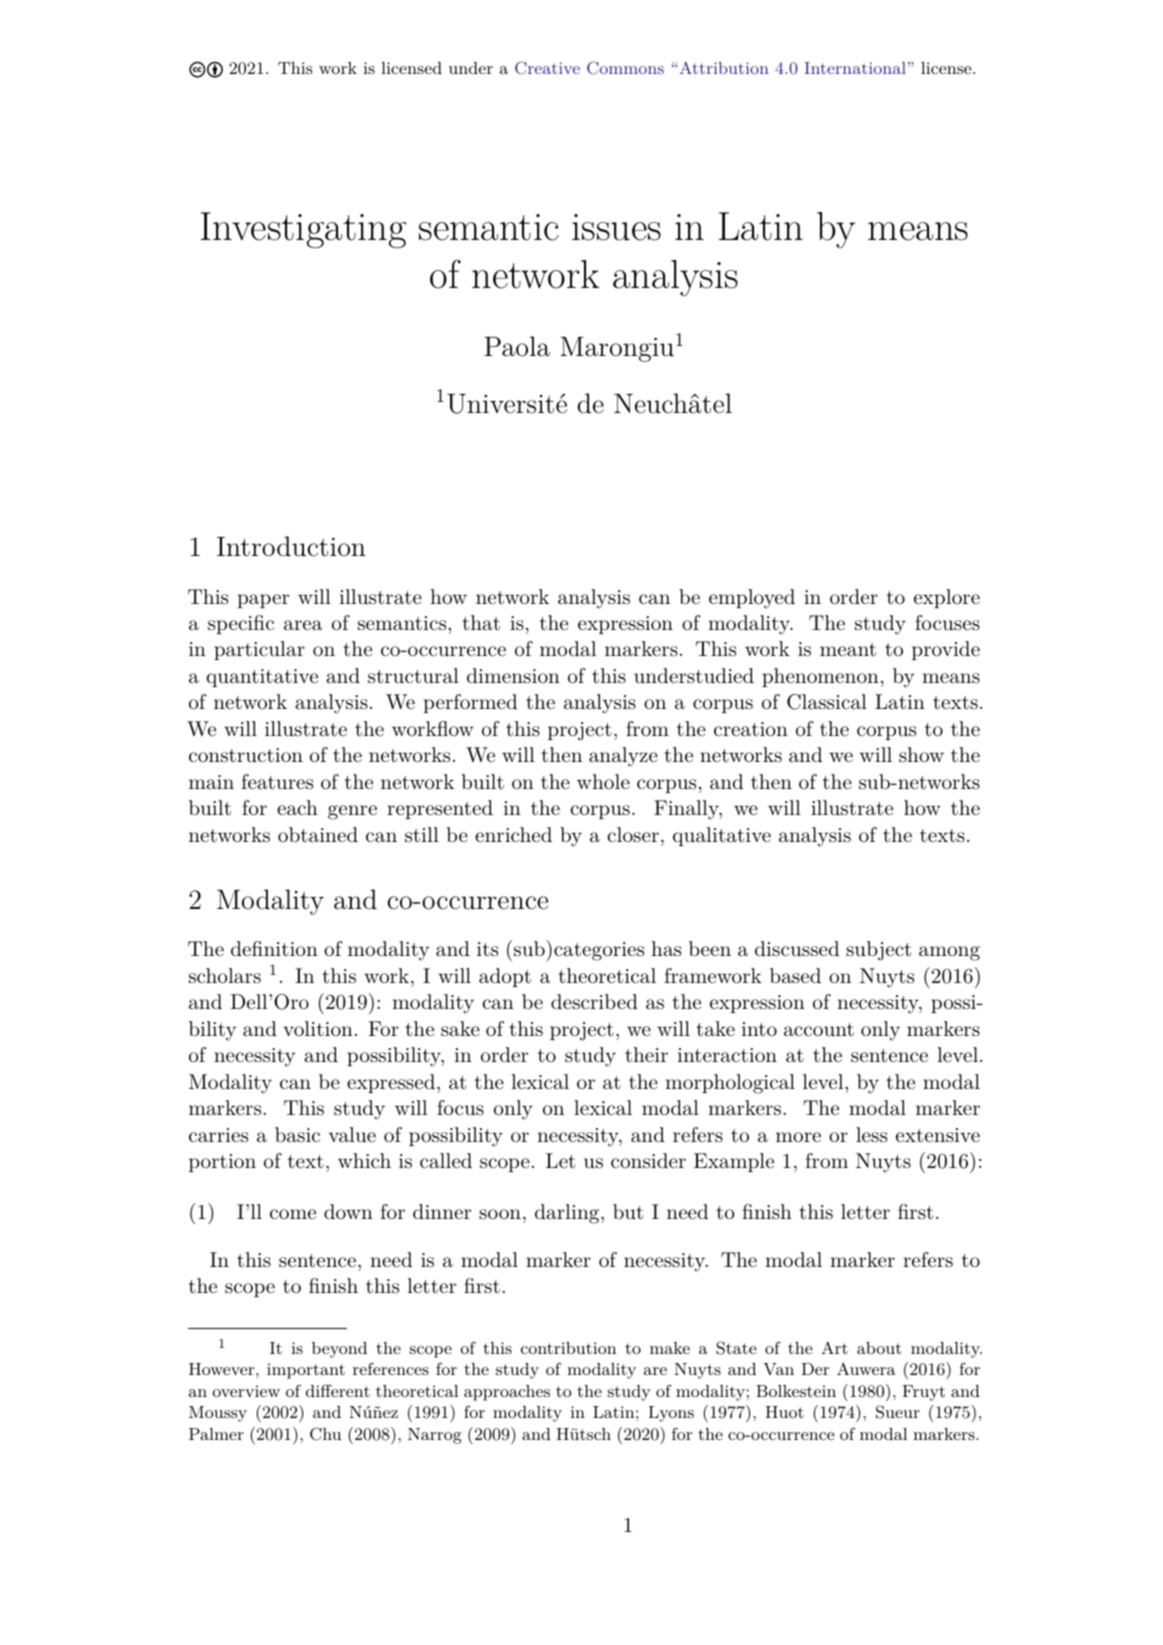 Image resolution: width=1163 pixels, height=1645 pixels. I want to click on contribution, so click(568, 1348).
